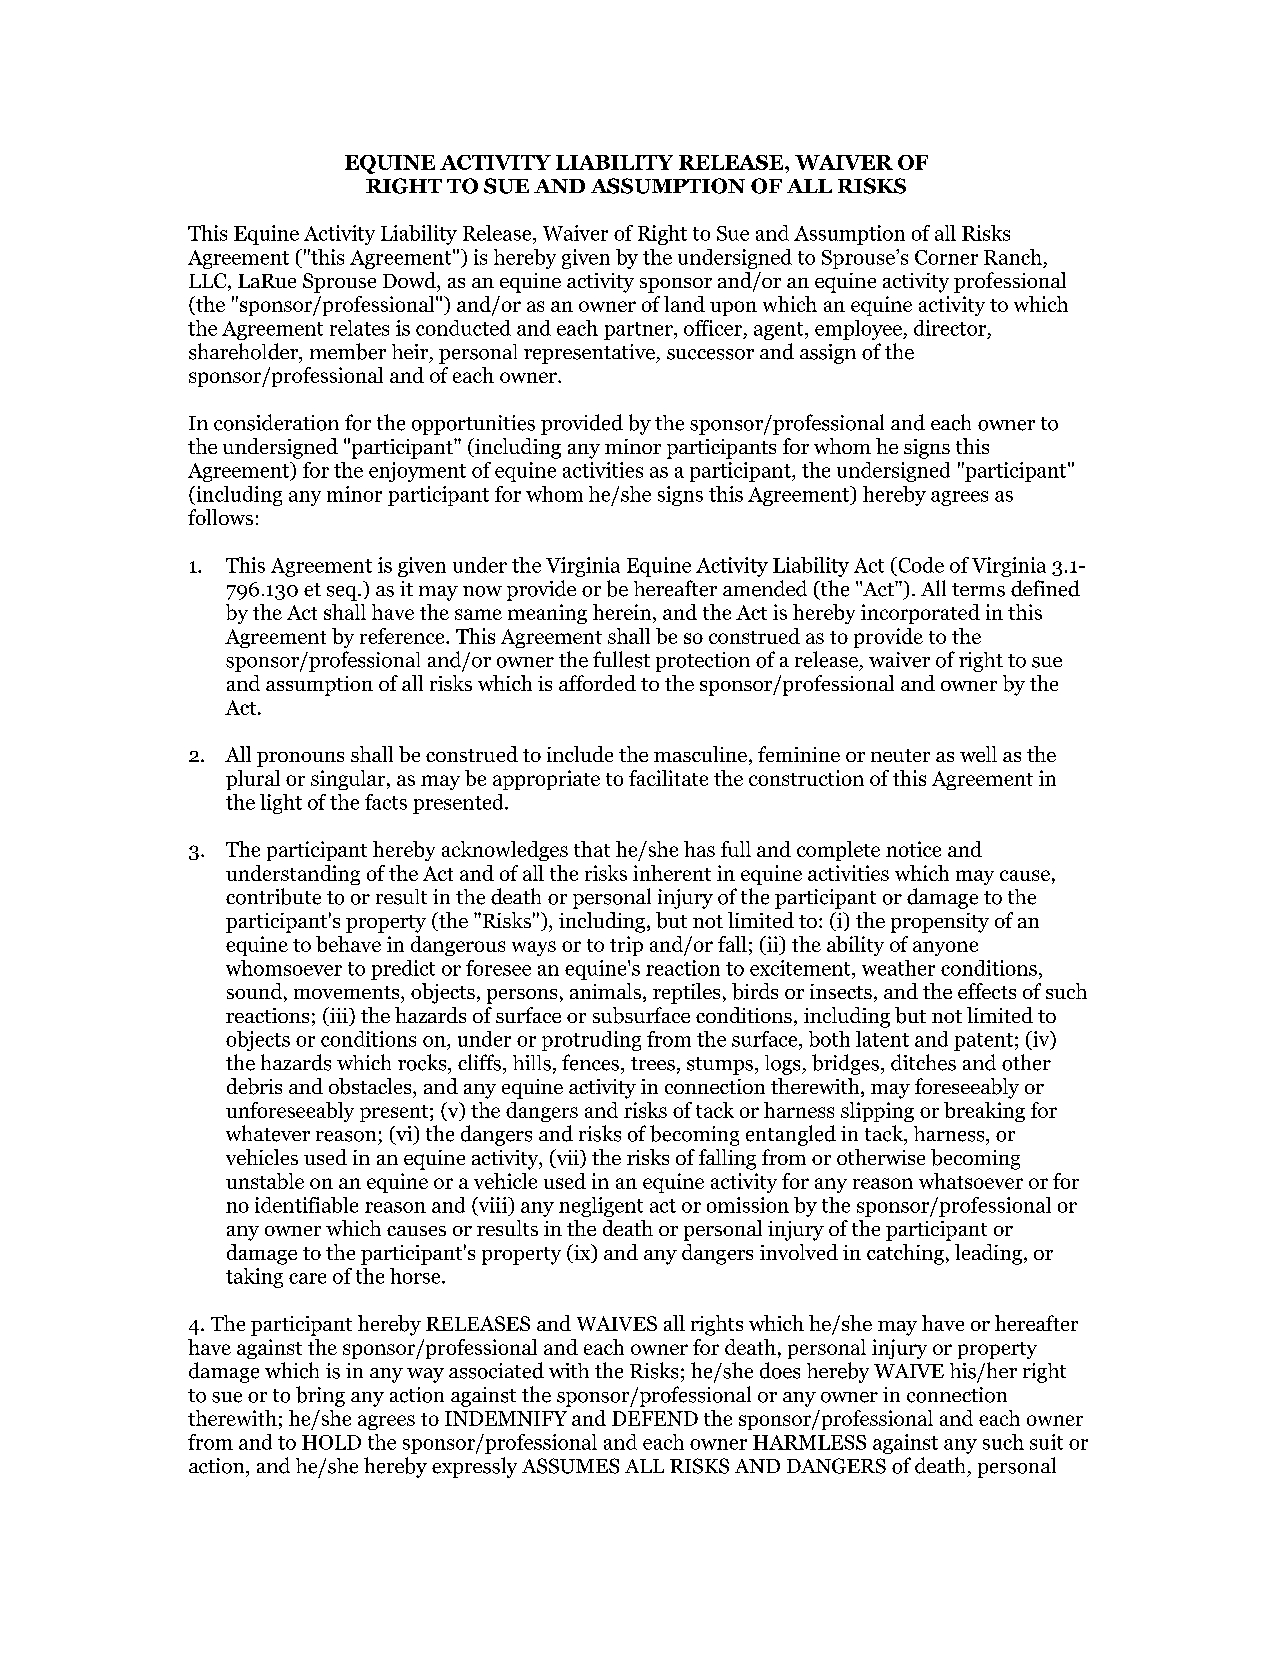 This document has height=1654, width=1278. Describe the element at coordinates (359, 328) in the document. I see `relates` at that location.
